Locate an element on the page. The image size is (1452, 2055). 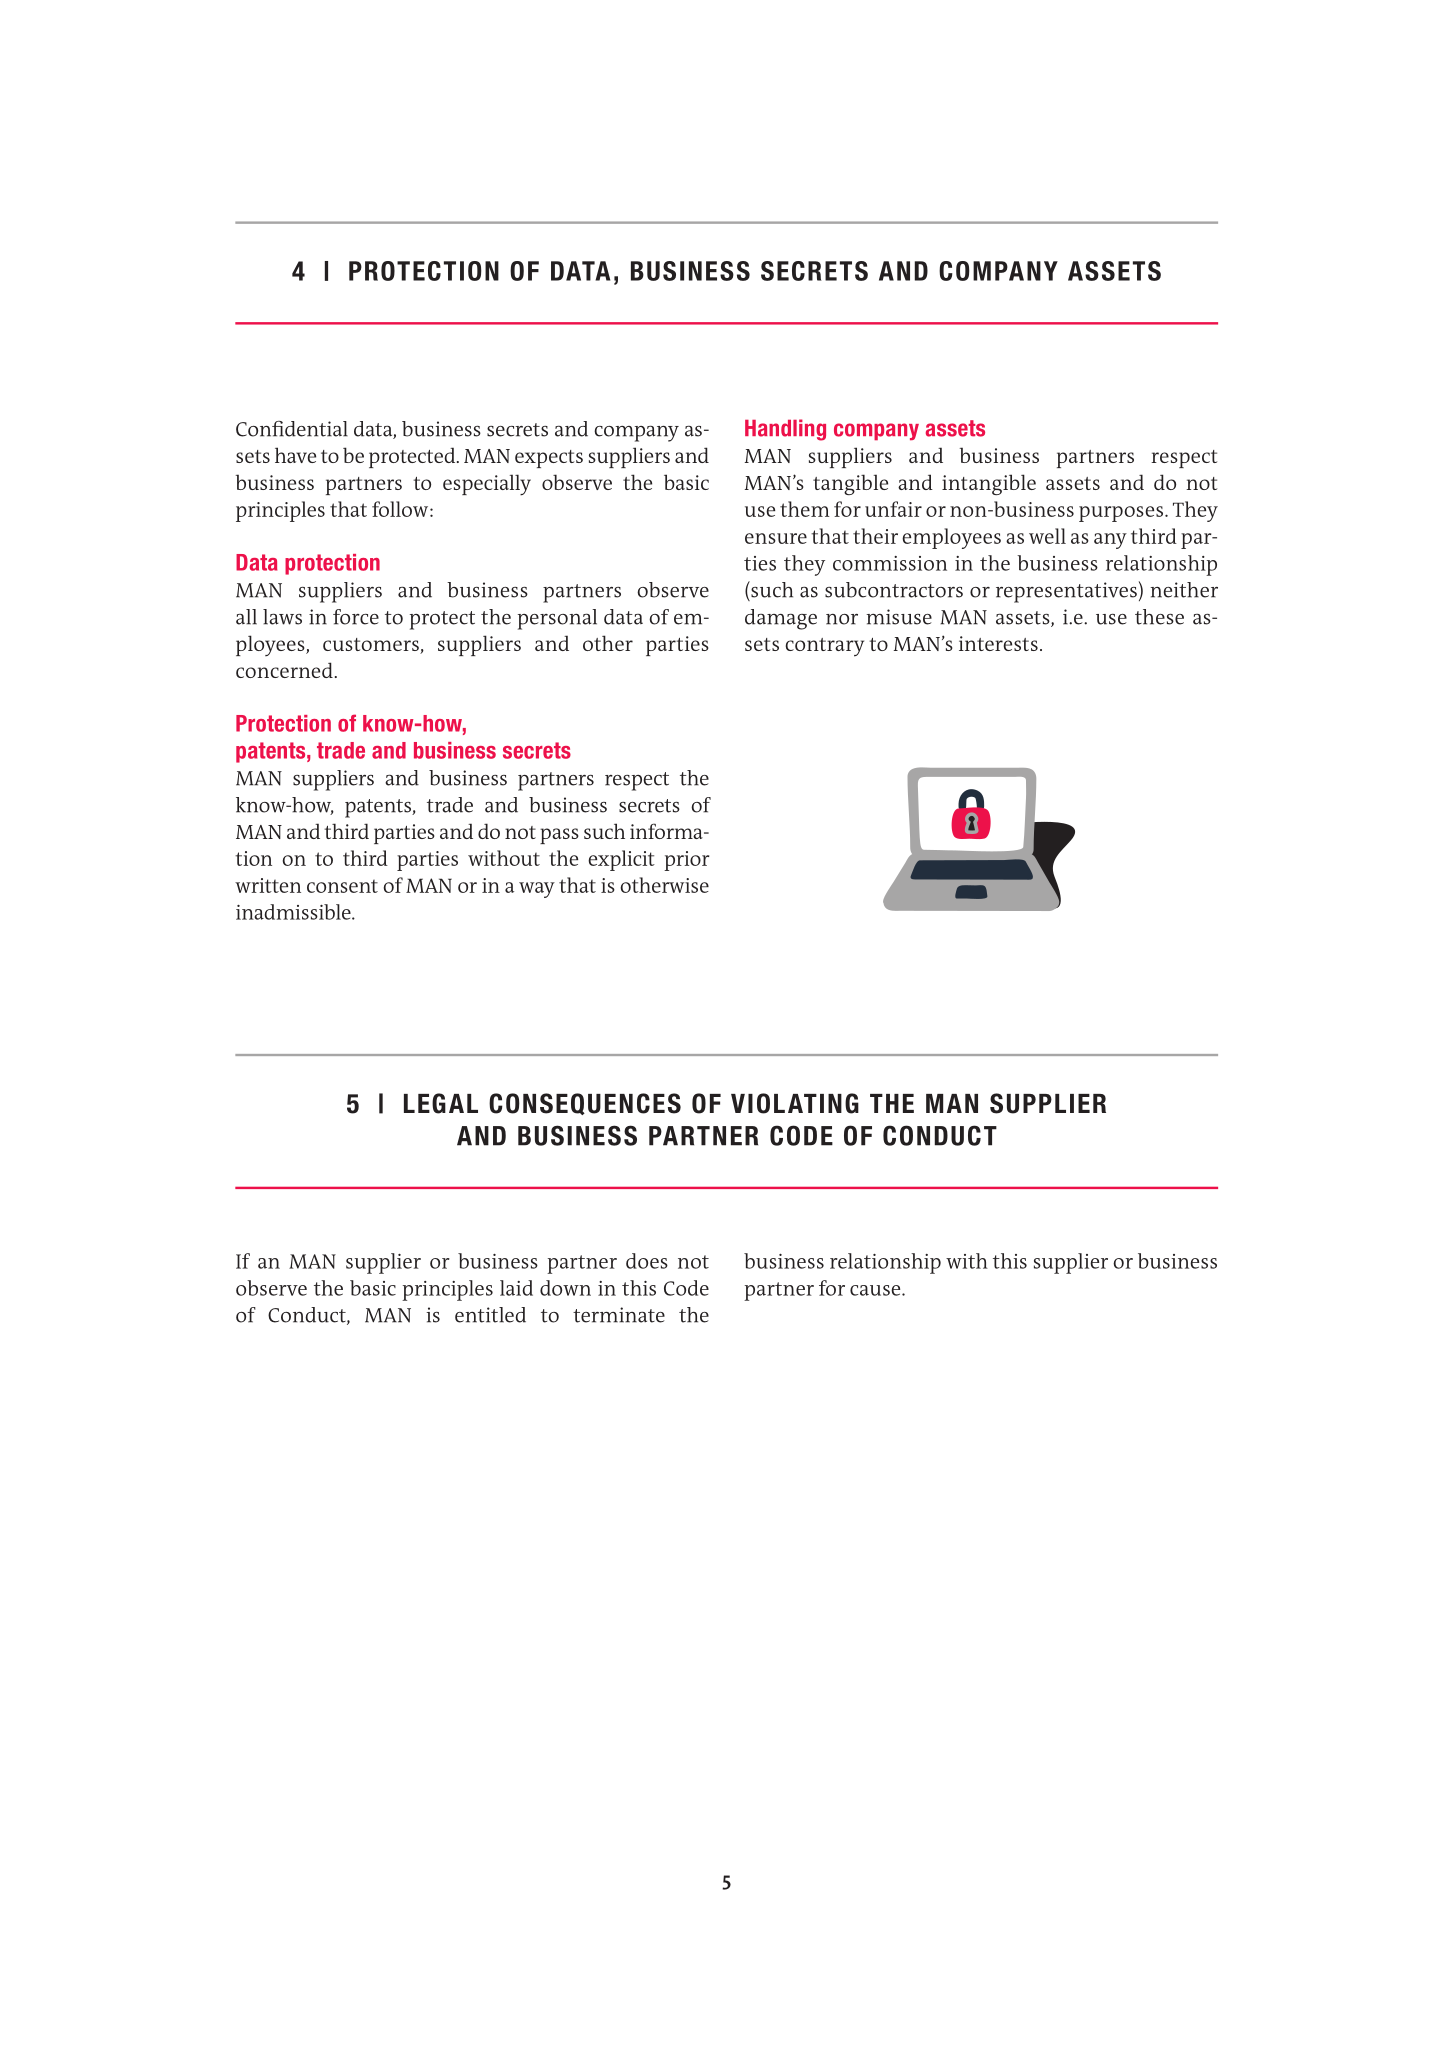
Handling is located at coordinates (785, 430).
